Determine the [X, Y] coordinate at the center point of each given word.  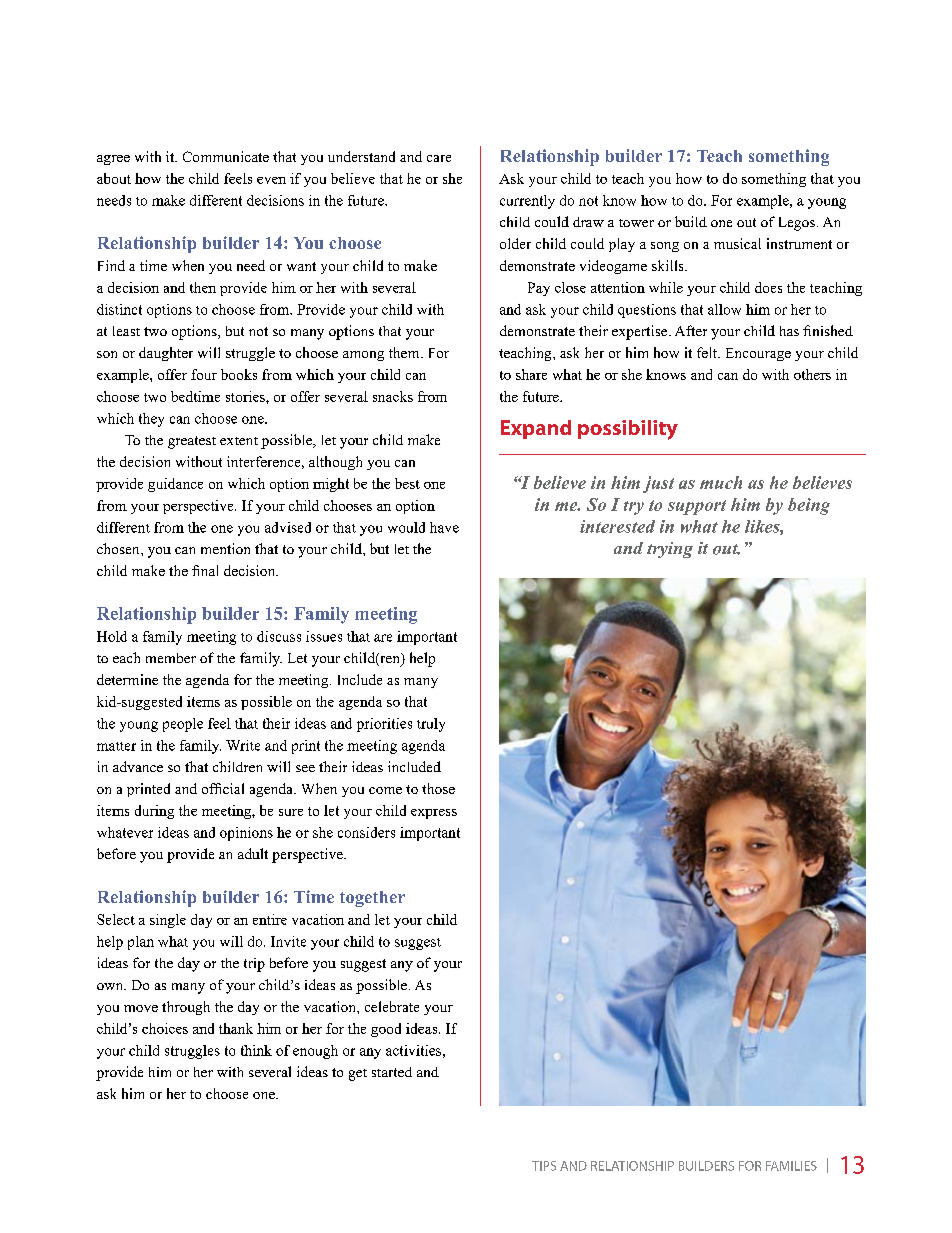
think [256, 1050]
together [372, 899]
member [171, 658]
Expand [536, 429]
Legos [797, 224]
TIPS [544, 1166]
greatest [192, 442]
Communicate [226, 156]
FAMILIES [791, 1166]
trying [670, 550]
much [721, 482]
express [434, 814]
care [439, 158]
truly [431, 725]
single [168, 921]
